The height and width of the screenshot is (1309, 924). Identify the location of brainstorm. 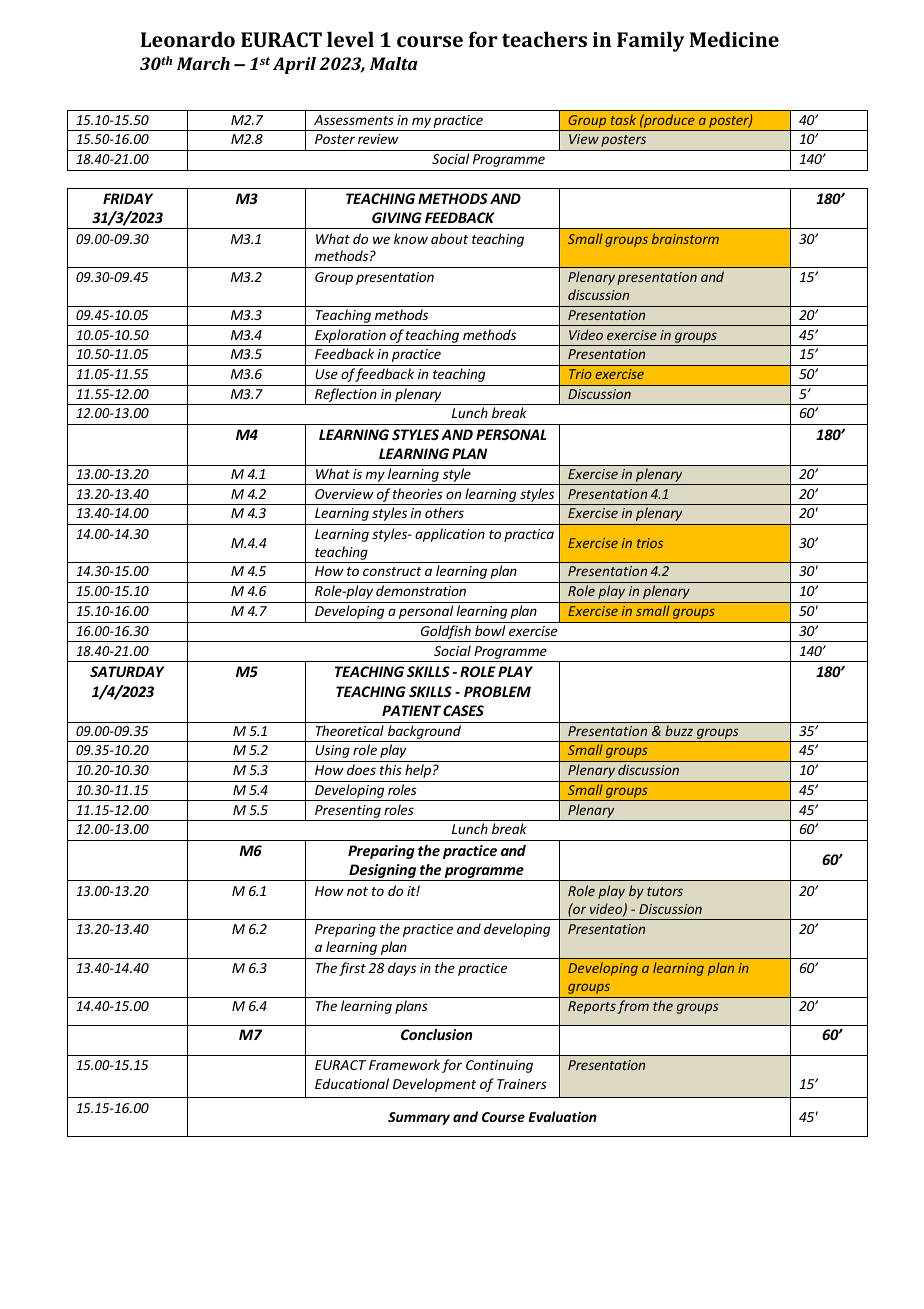
(685, 238).
